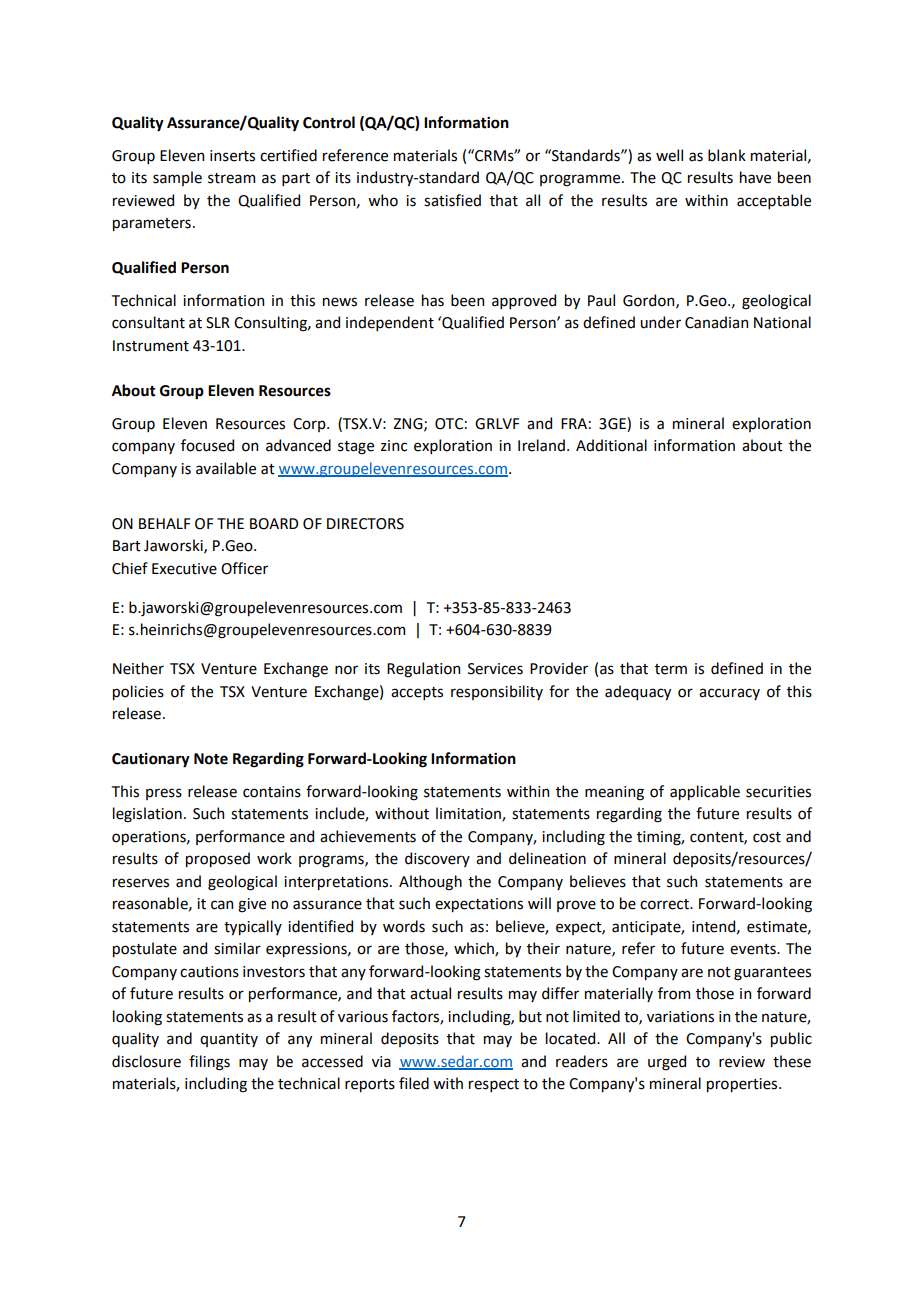  I want to click on inserts, so click(232, 156).
